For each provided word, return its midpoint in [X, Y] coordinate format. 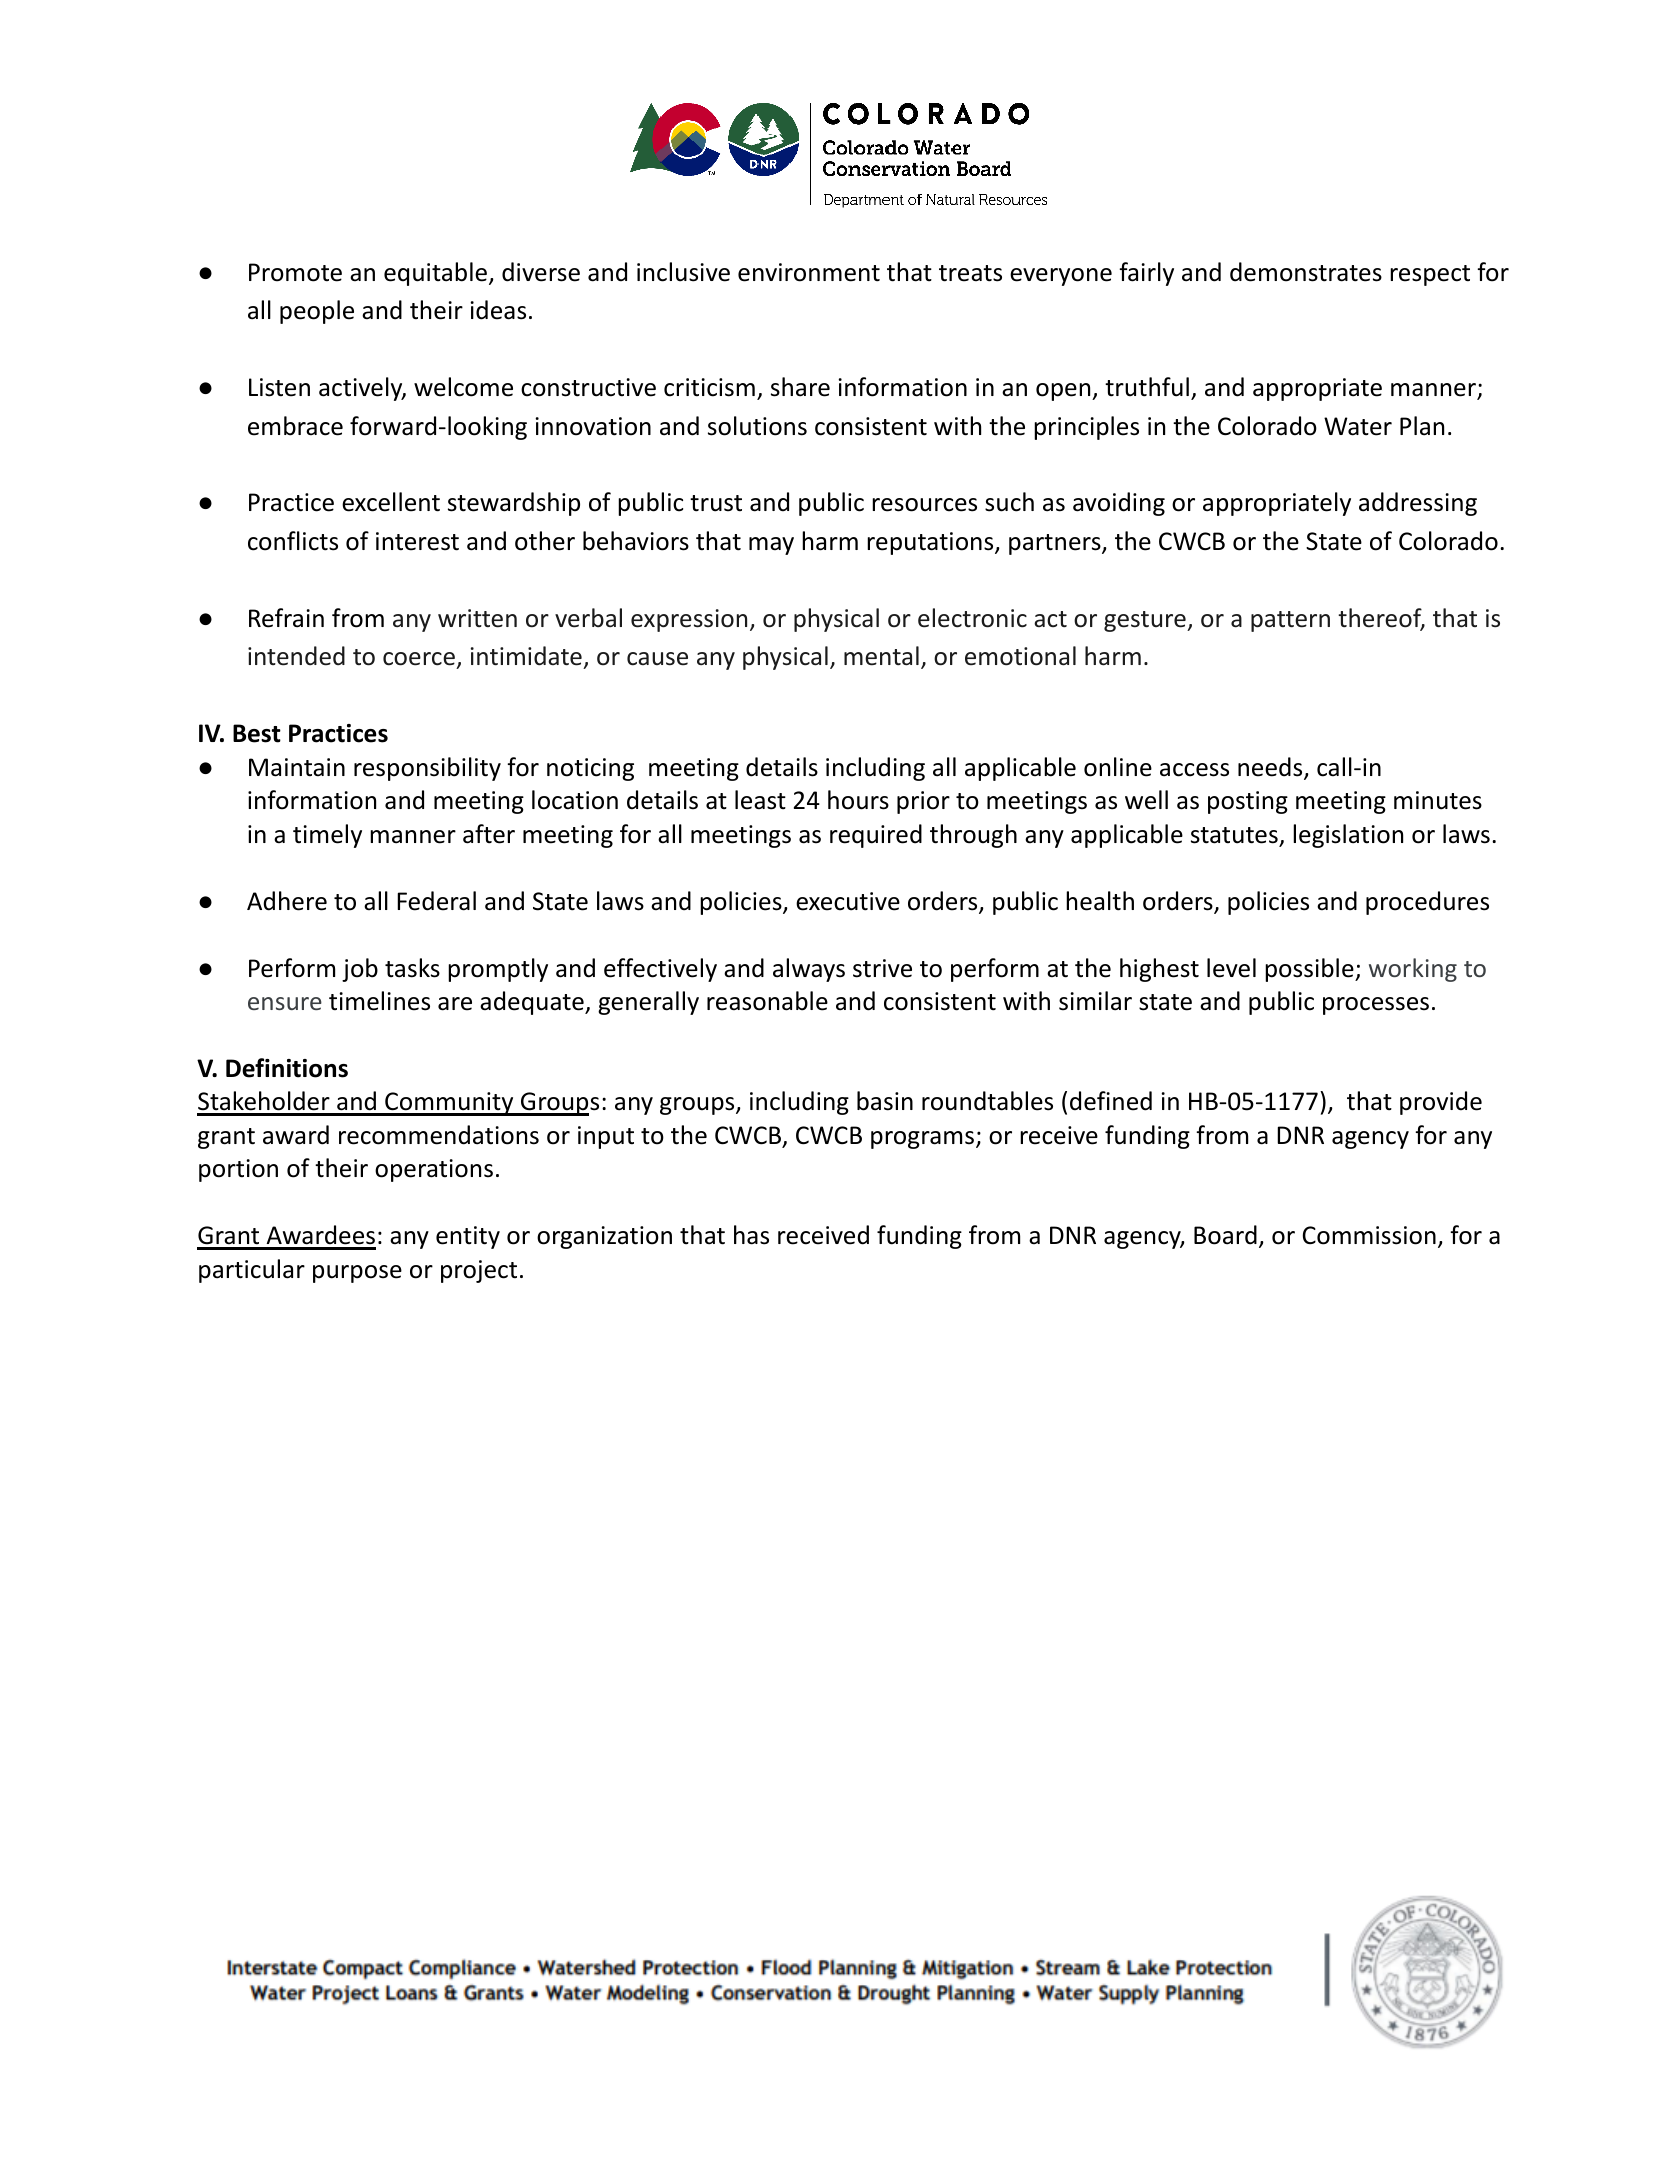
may [771, 546]
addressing [1418, 504]
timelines [379, 1001]
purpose [357, 1274]
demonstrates [1306, 272]
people [317, 312]
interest [417, 541]
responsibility [427, 769]
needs [1271, 768]
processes [1376, 1006]
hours [858, 800]
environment [809, 272]
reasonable [767, 1001]
